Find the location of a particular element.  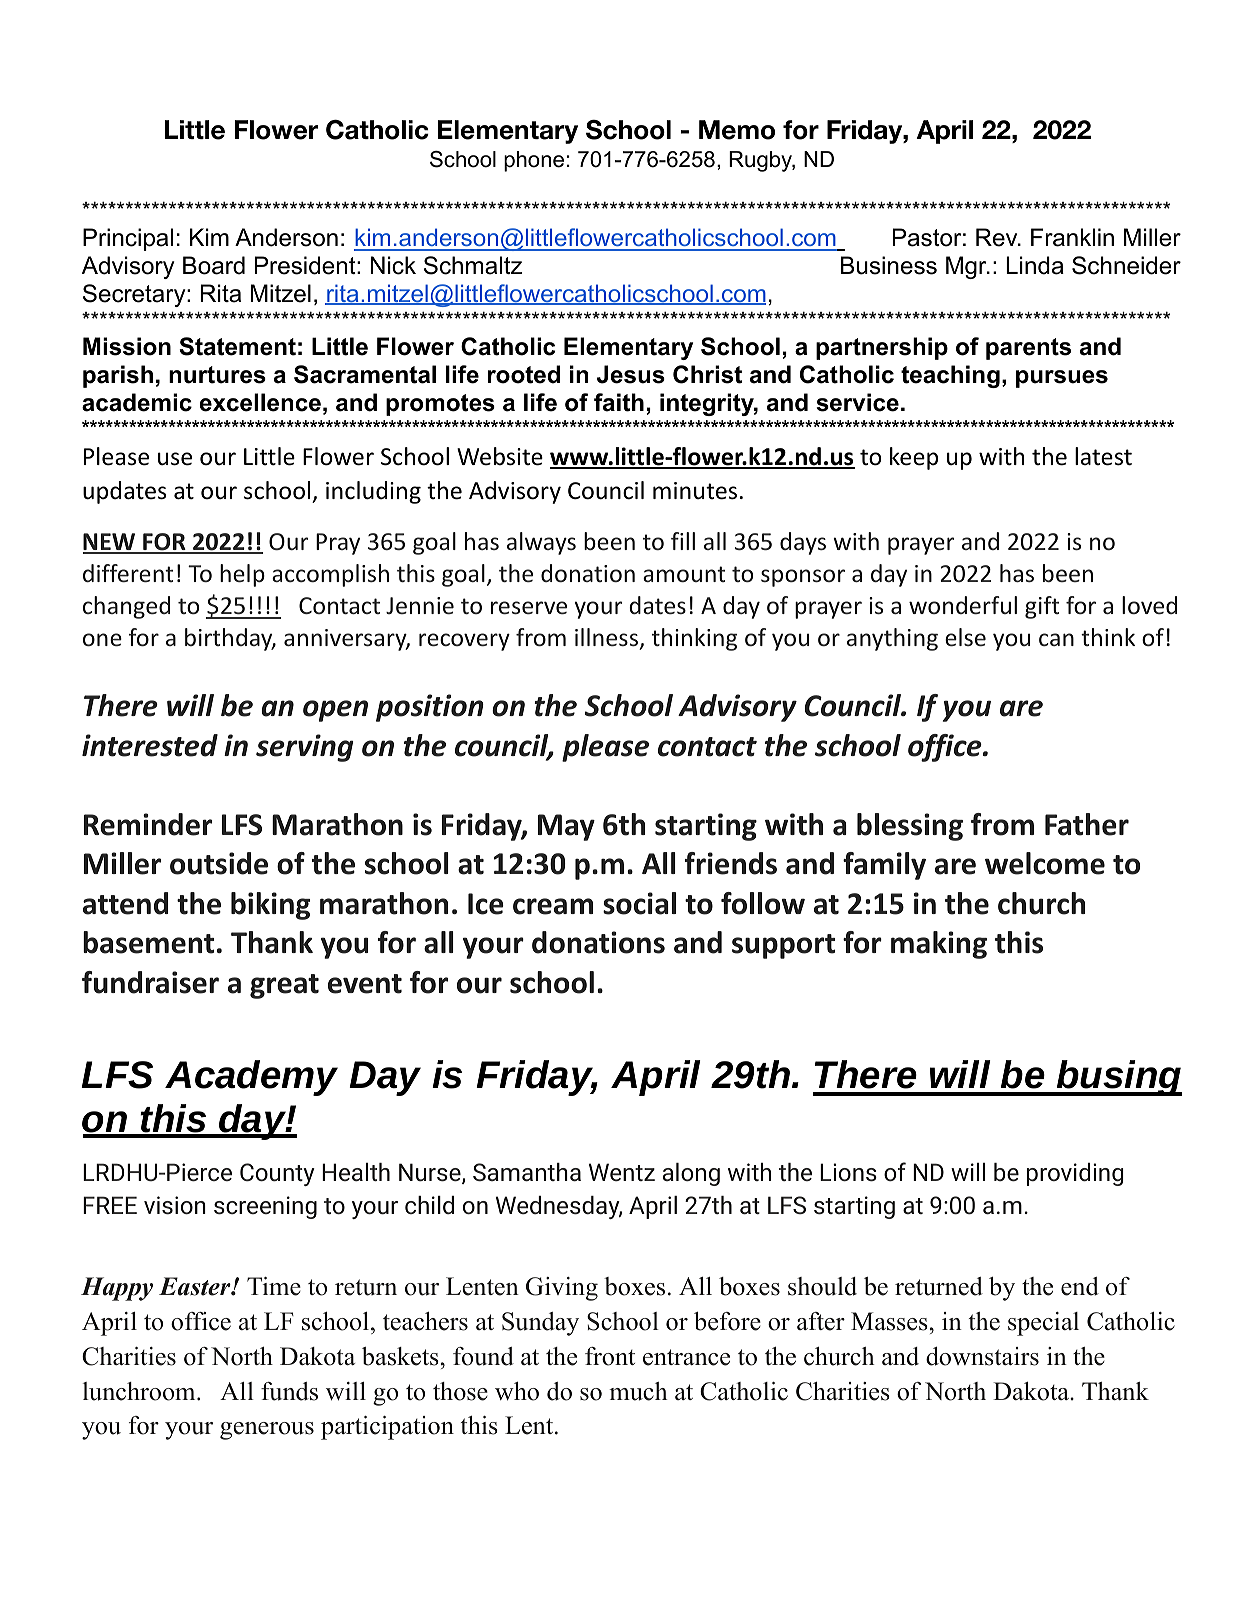

along is located at coordinates (691, 1174).
